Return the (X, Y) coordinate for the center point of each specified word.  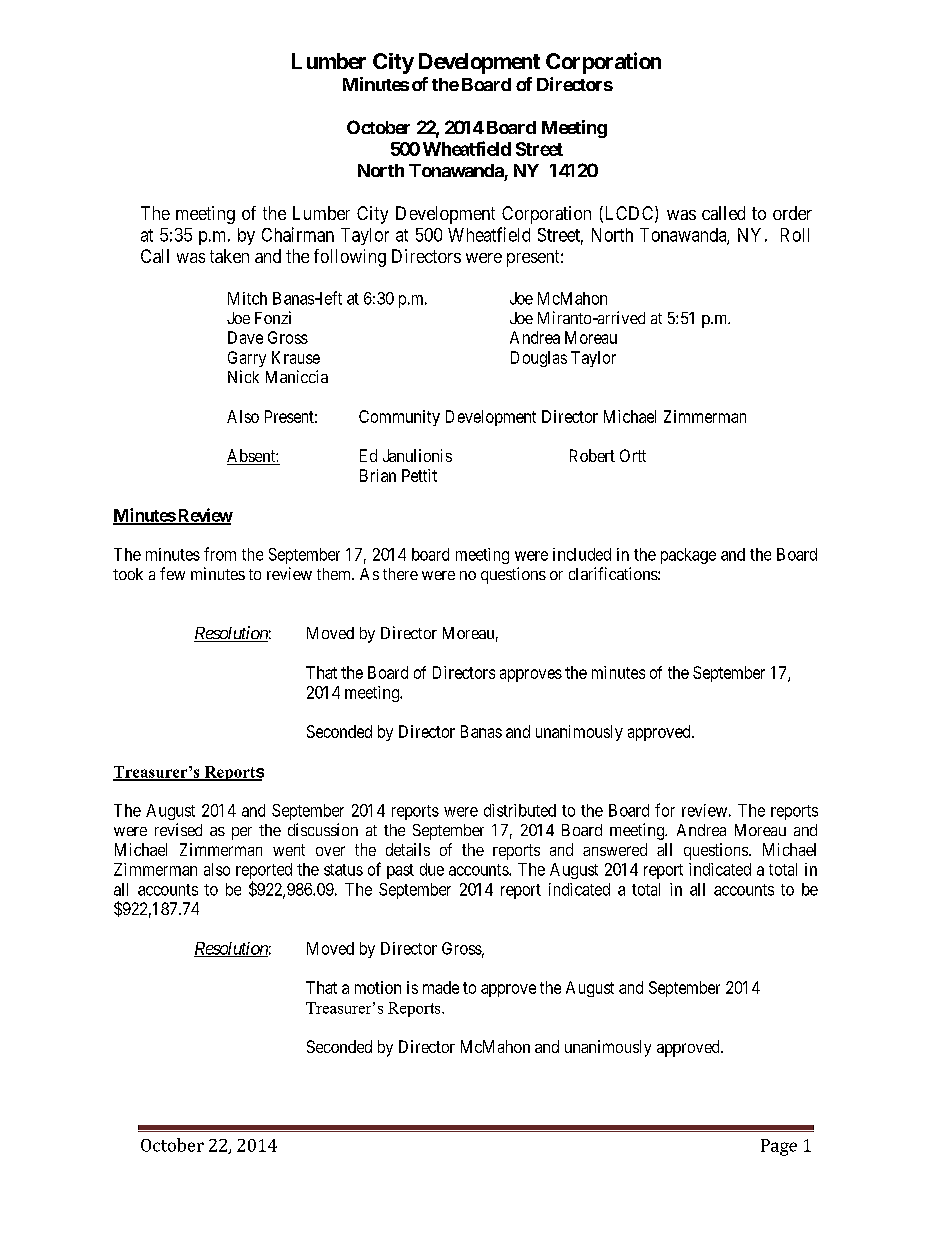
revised (178, 829)
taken (229, 256)
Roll (795, 235)
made (441, 987)
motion (378, 987)
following (350, 258)
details (408, 849)
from (220, 554)
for (665, 810)
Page (779, 1147)
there (400, 574)
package (688, 556)
